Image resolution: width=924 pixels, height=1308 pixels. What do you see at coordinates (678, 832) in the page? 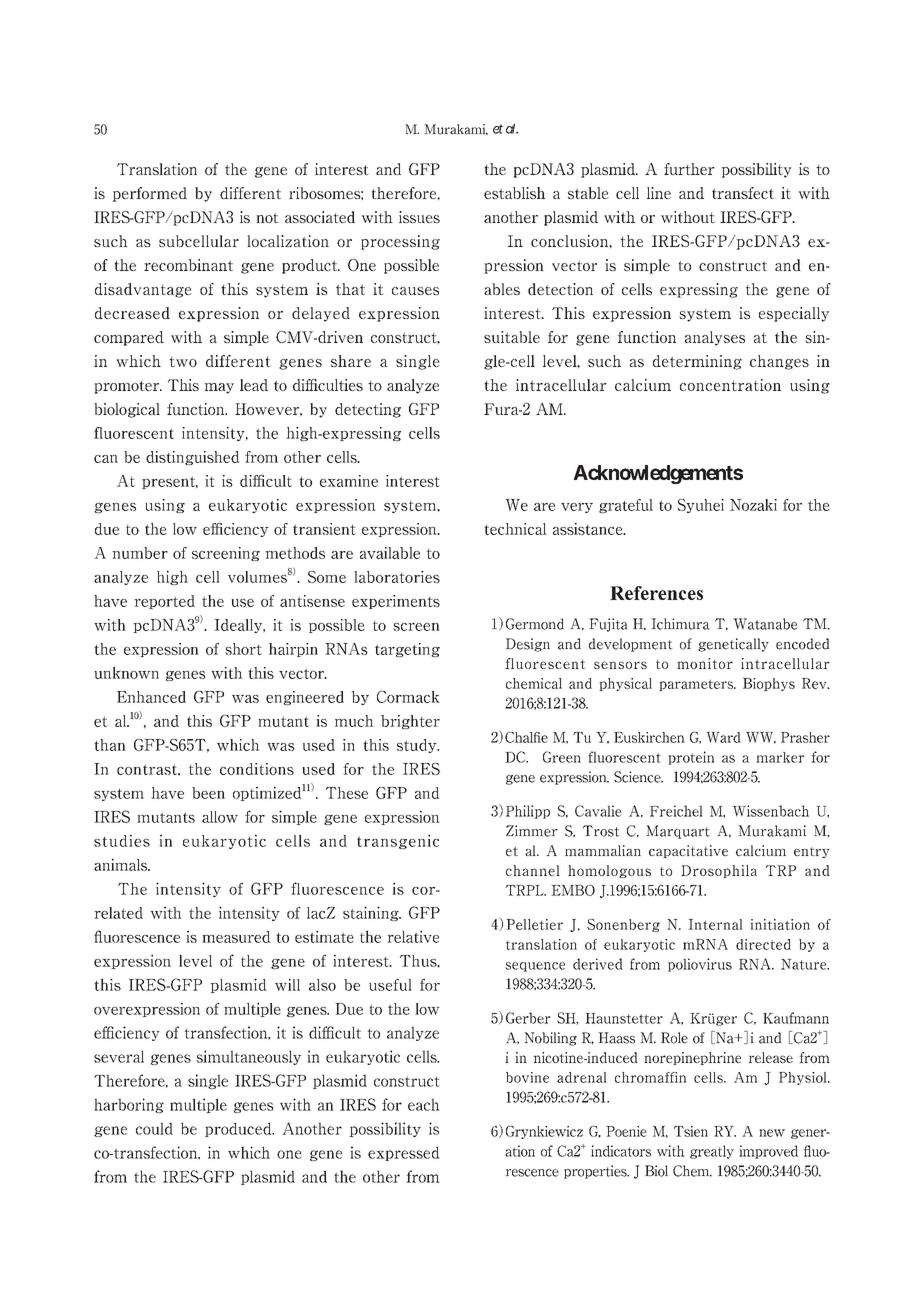
I see `Marquart` at bounding box center [678, 832].
